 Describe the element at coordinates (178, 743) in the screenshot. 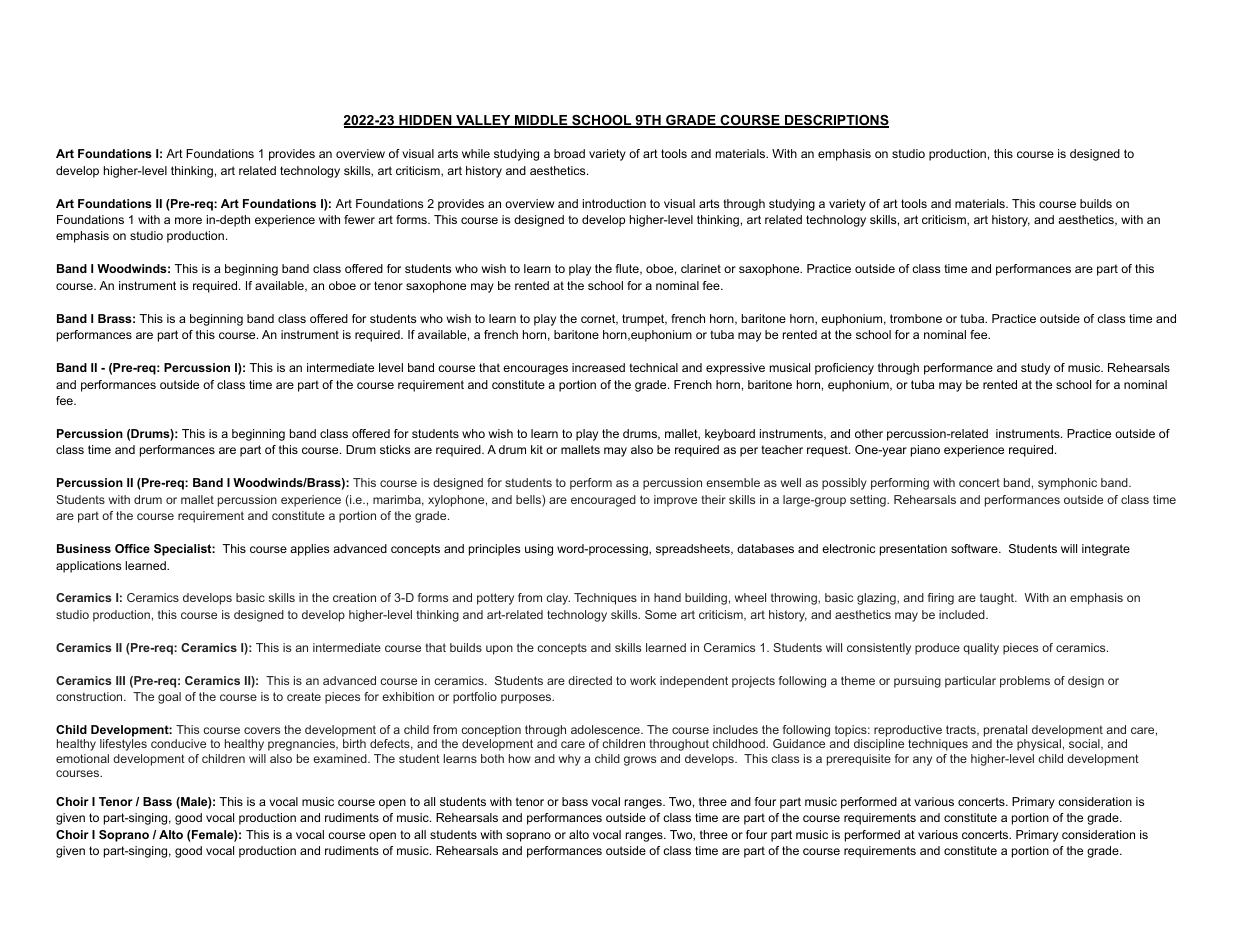

I see `conducive` at that location.
